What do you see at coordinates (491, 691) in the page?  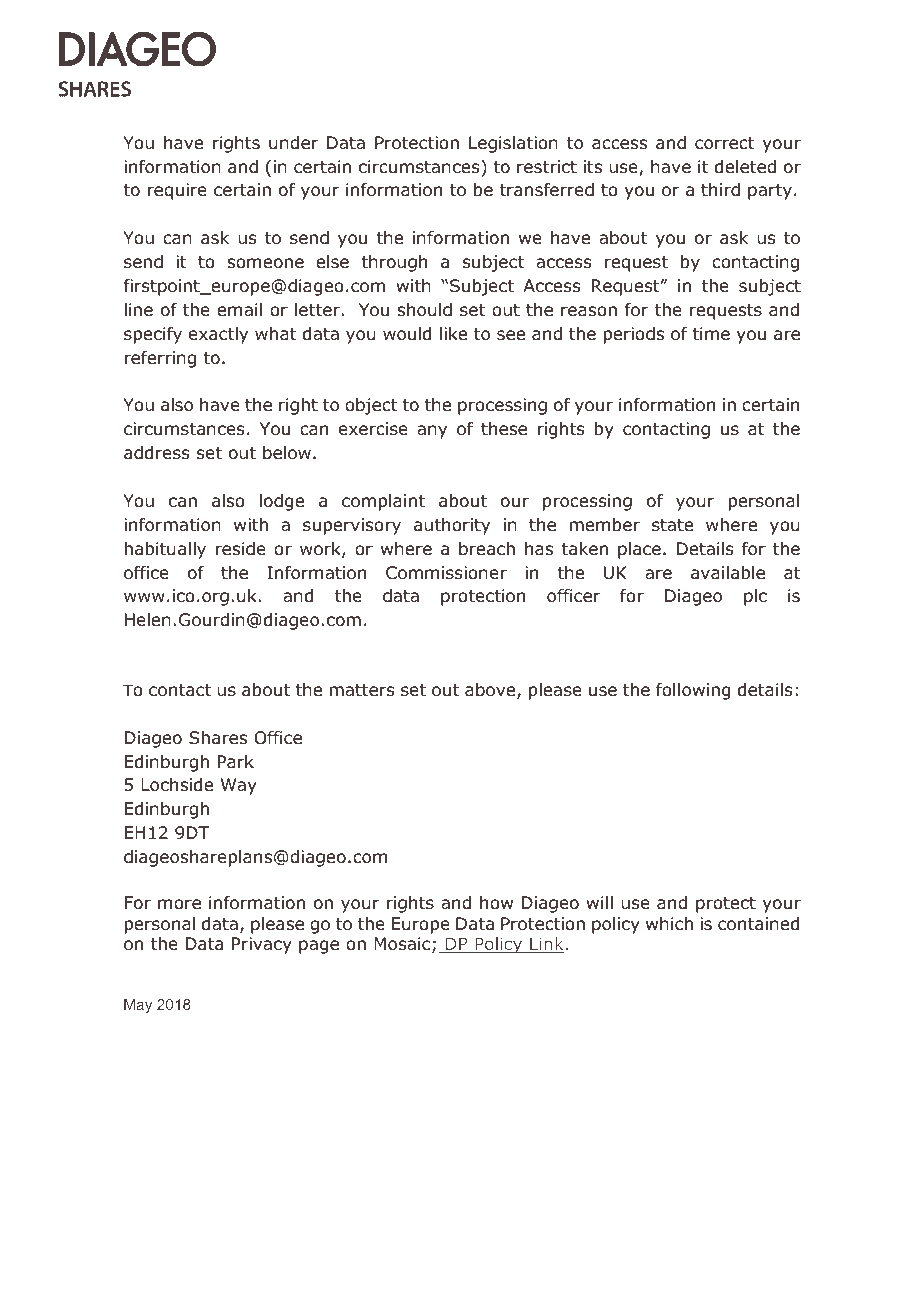 I see `above` at bounding box center [491, 691].
